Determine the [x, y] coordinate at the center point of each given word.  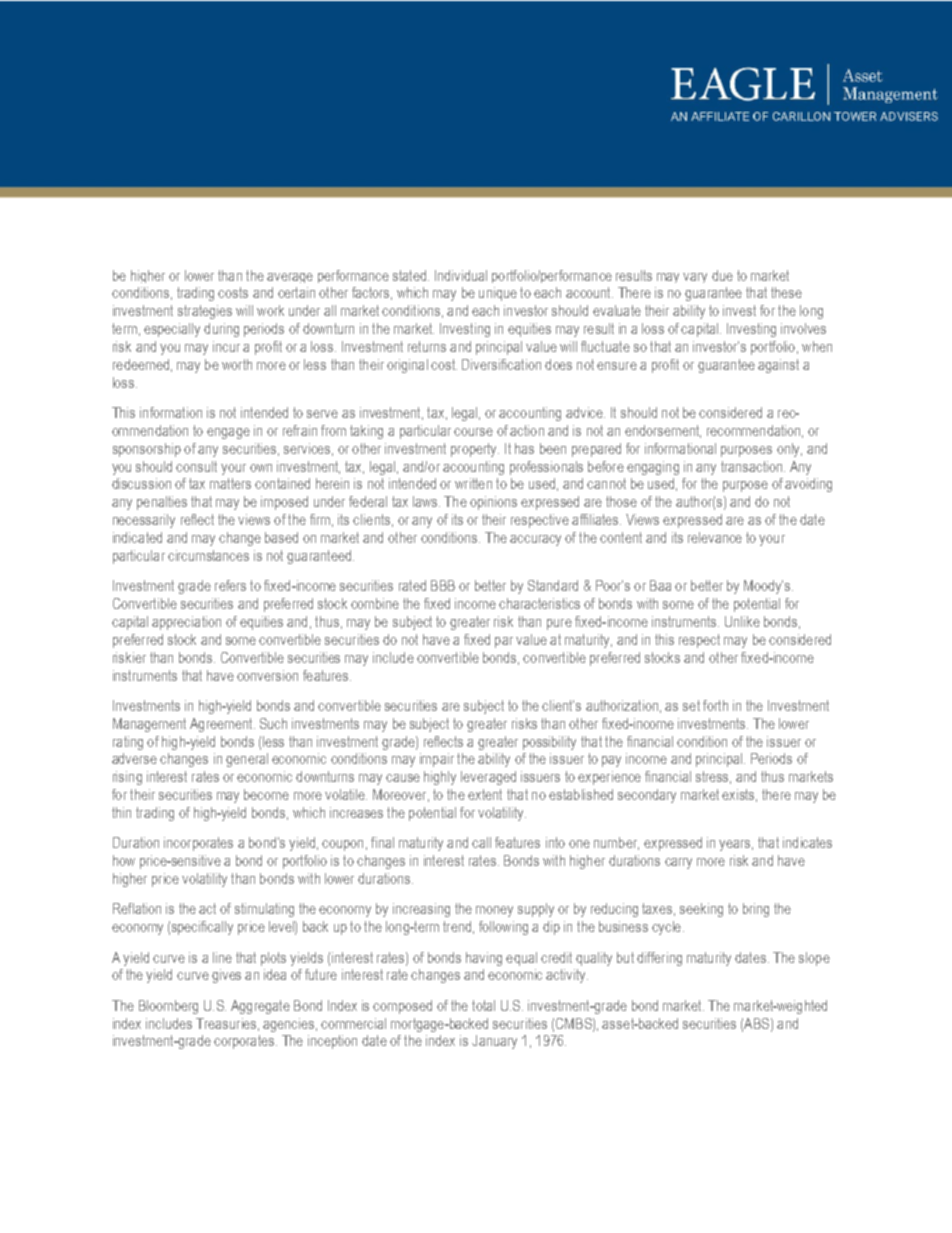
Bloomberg [168, 1007]
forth [715, 705]
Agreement [222, 725]
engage [228, 433]
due [722, 275]
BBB [443, 585]
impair [437, 760]
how [124, 860]
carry [678, 863]
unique [498, 294]
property [475, 450]
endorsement [663, 431]
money [494, 911]
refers [230, 585]
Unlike [742, 621]
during [221, 330]
